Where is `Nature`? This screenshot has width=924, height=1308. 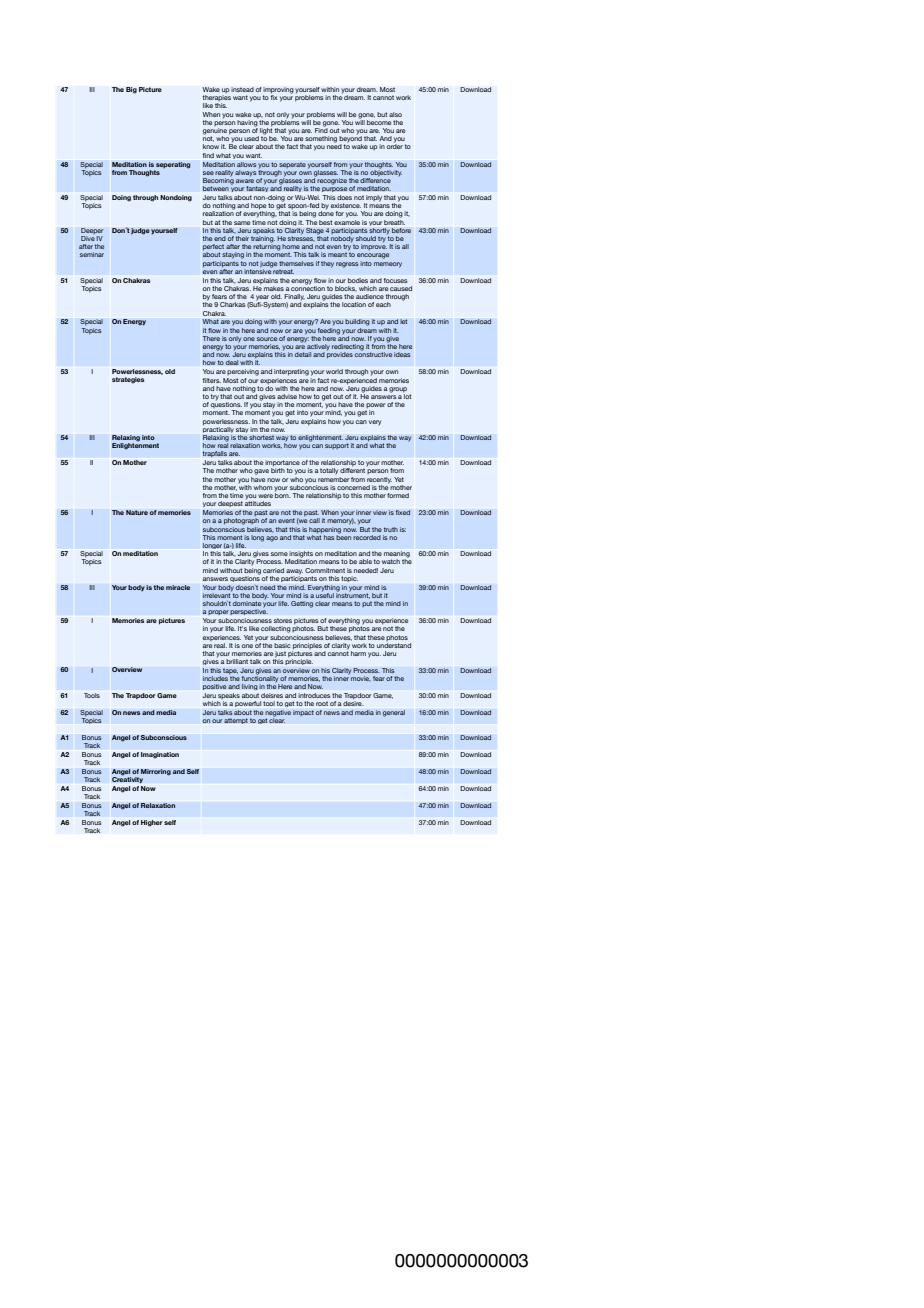
Nature is located at coordinates (137, 512).
